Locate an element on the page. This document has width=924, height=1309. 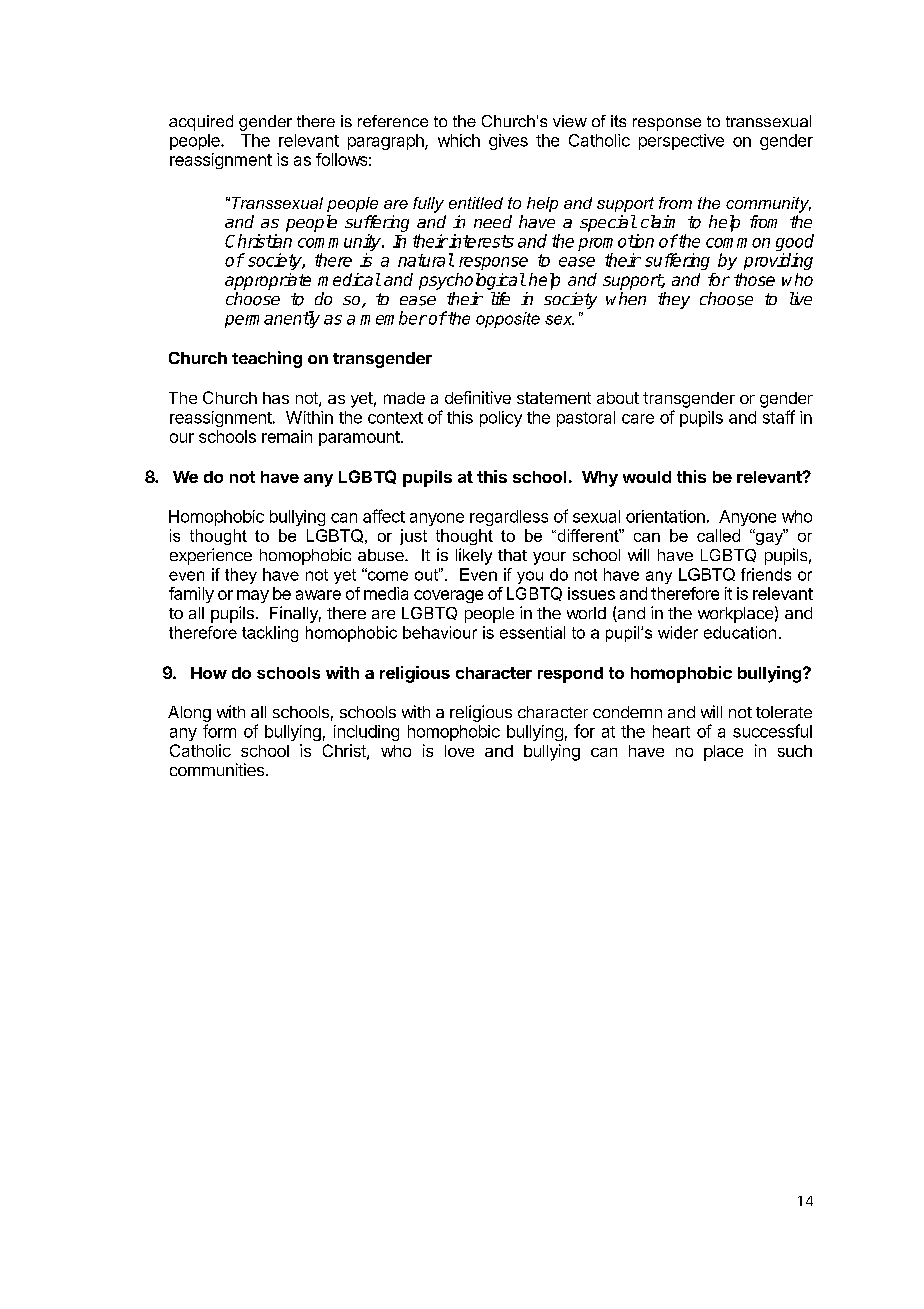
form is located at coordinates (219, 731).
